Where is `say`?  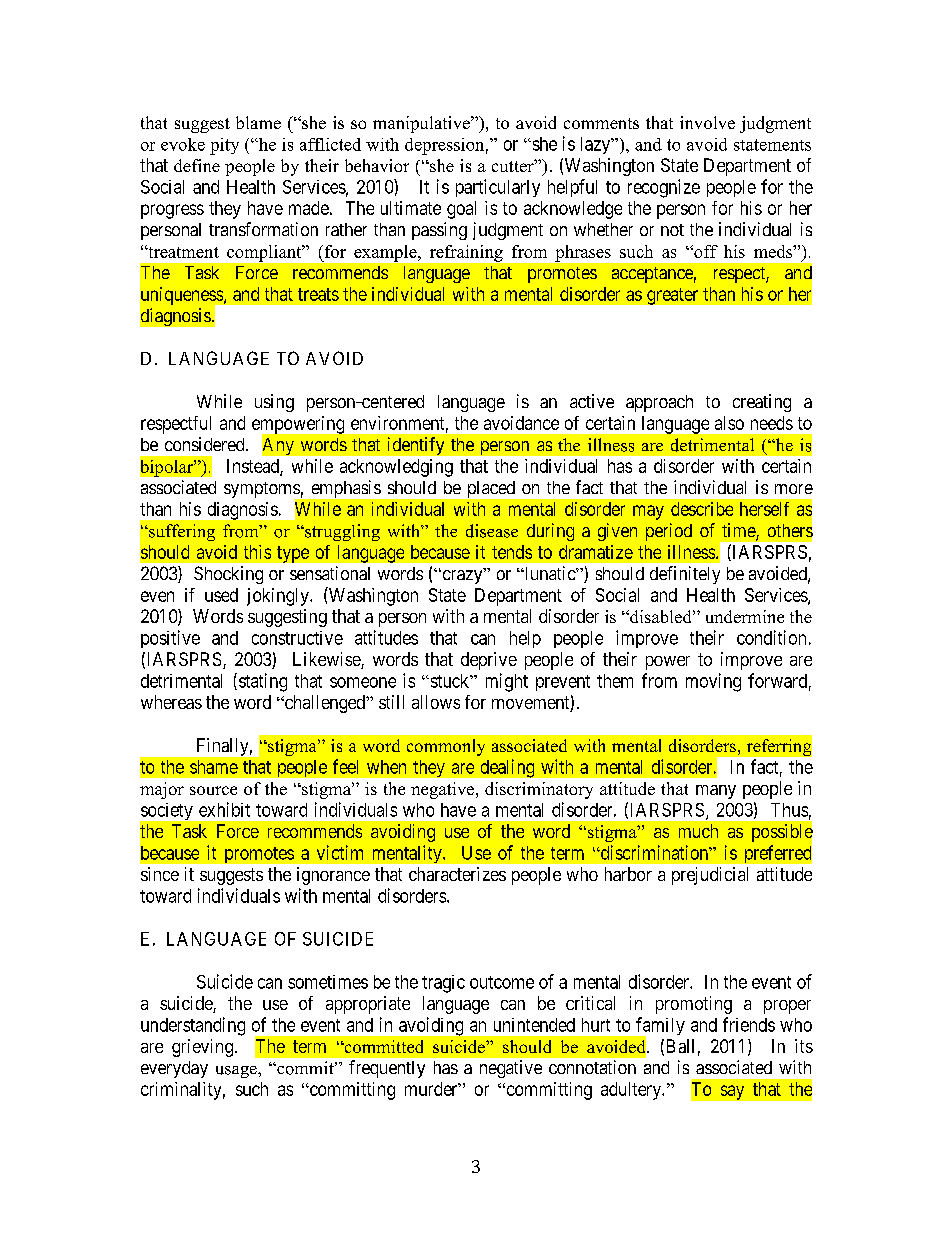
say is located at coordinates (732, 1092).
